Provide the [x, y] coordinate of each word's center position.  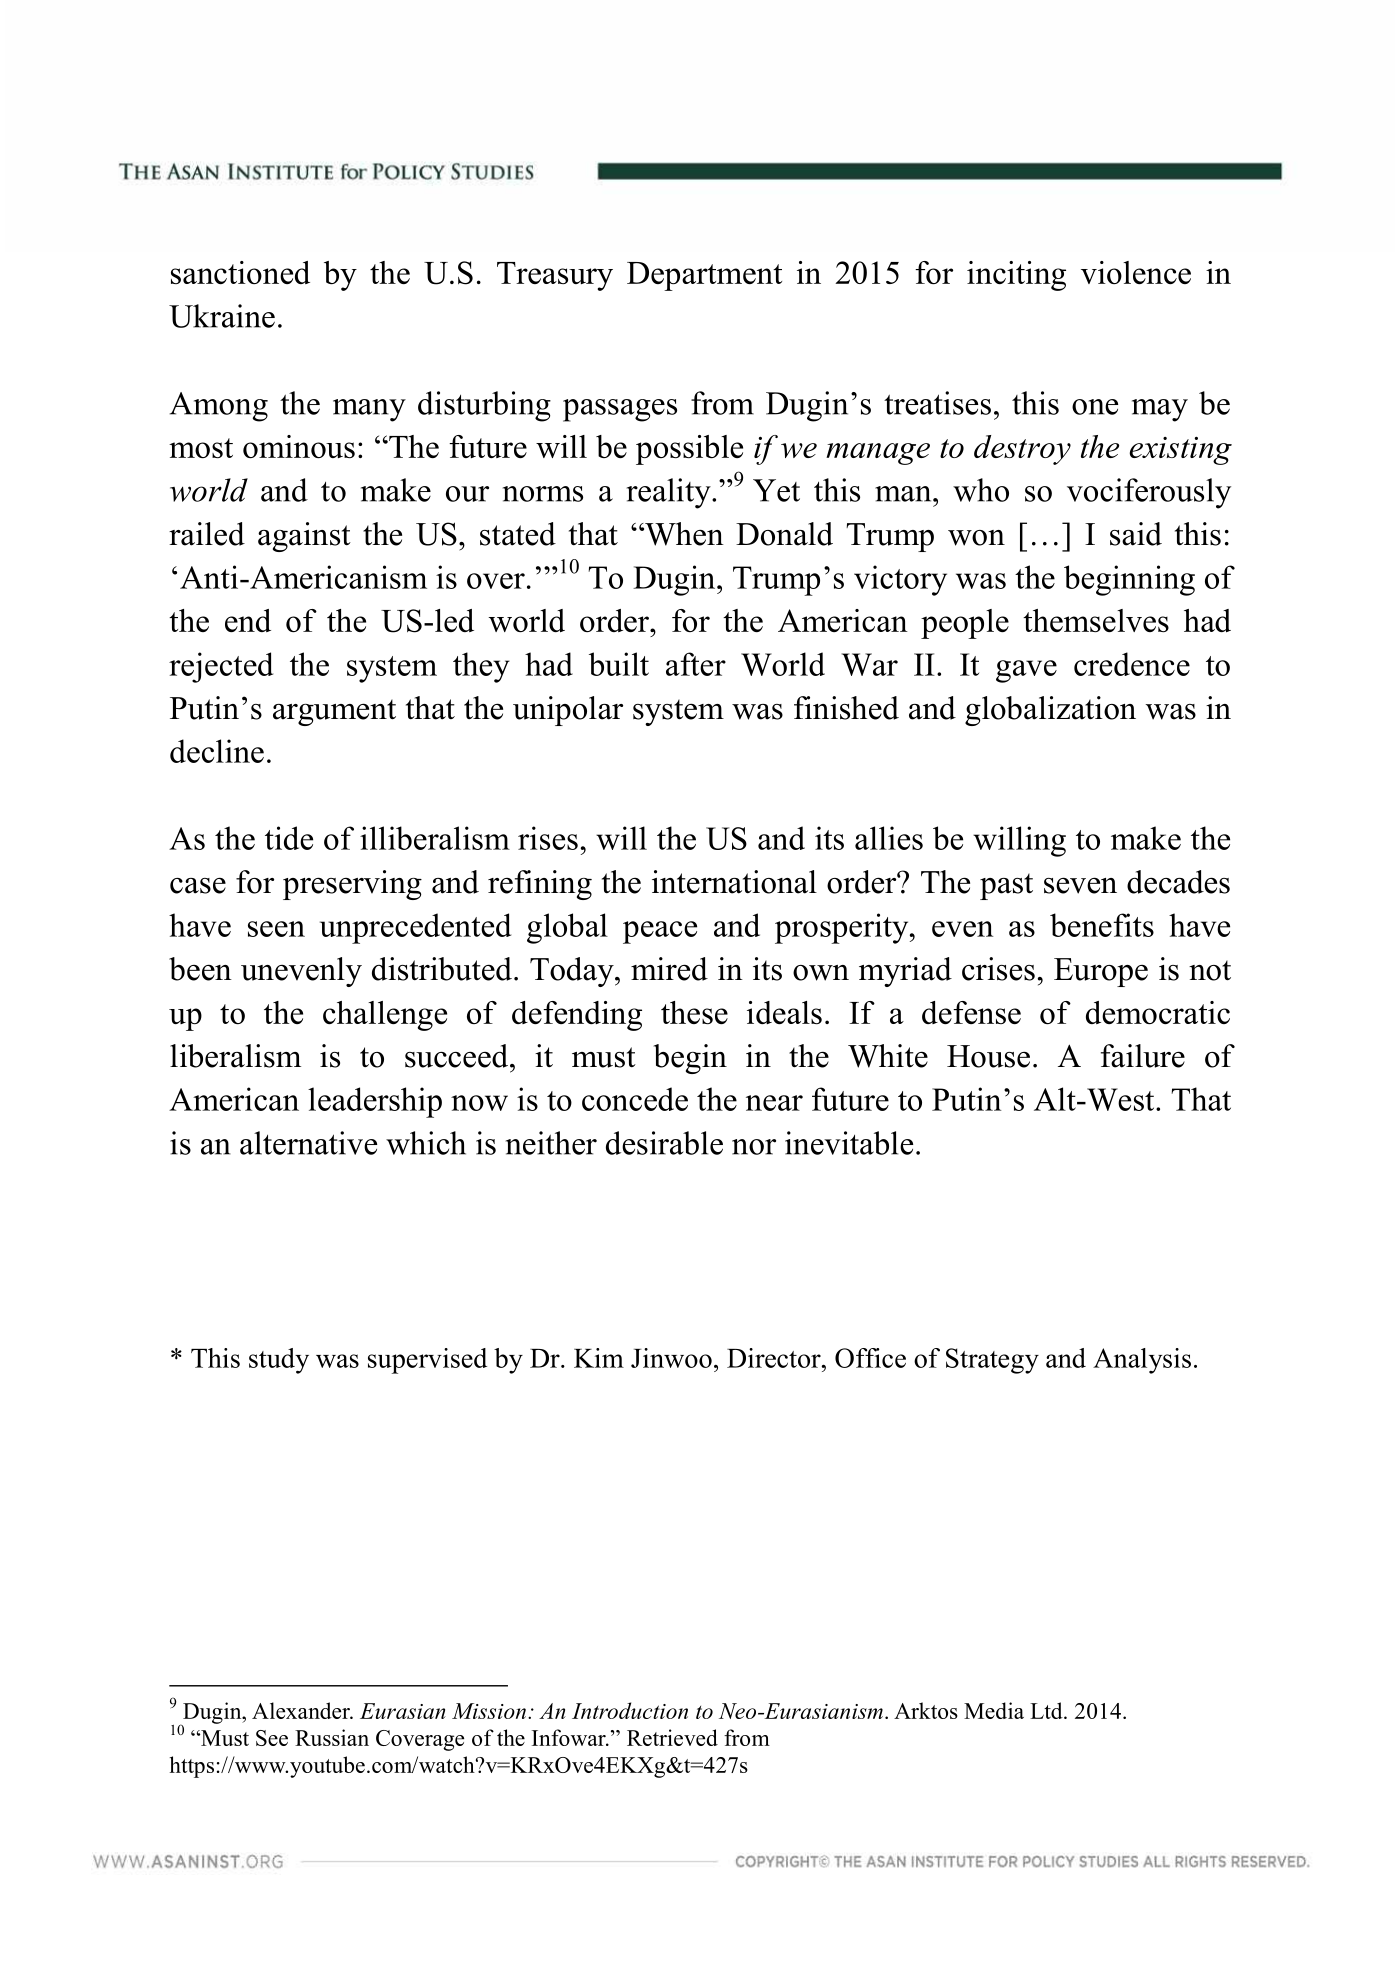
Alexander [302, 1710]
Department [704, 276]
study [279, 1361]
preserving [352, 885]
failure [1143, 1056]
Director [775, 1358]
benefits [1102, 925]
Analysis [1142, 1361]
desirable [664, 1143]
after [696, 664]
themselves [1096, 620]
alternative [308, 1143]
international [734, 882]
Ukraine [222, 316]
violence [1136, 272]
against [304, 537]
